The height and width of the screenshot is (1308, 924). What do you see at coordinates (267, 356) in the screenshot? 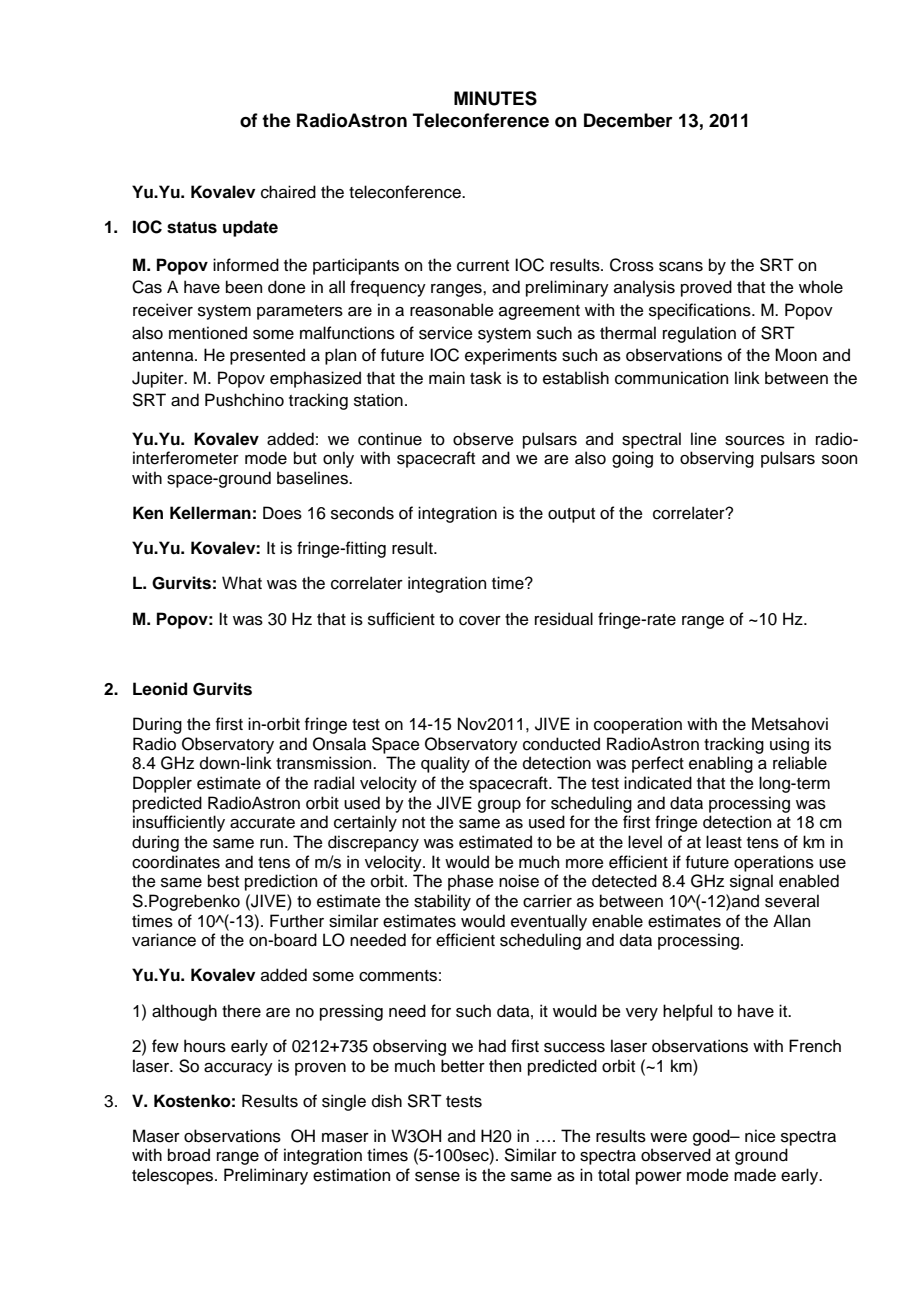
I see `presented` at bounding box center [267, 356].
